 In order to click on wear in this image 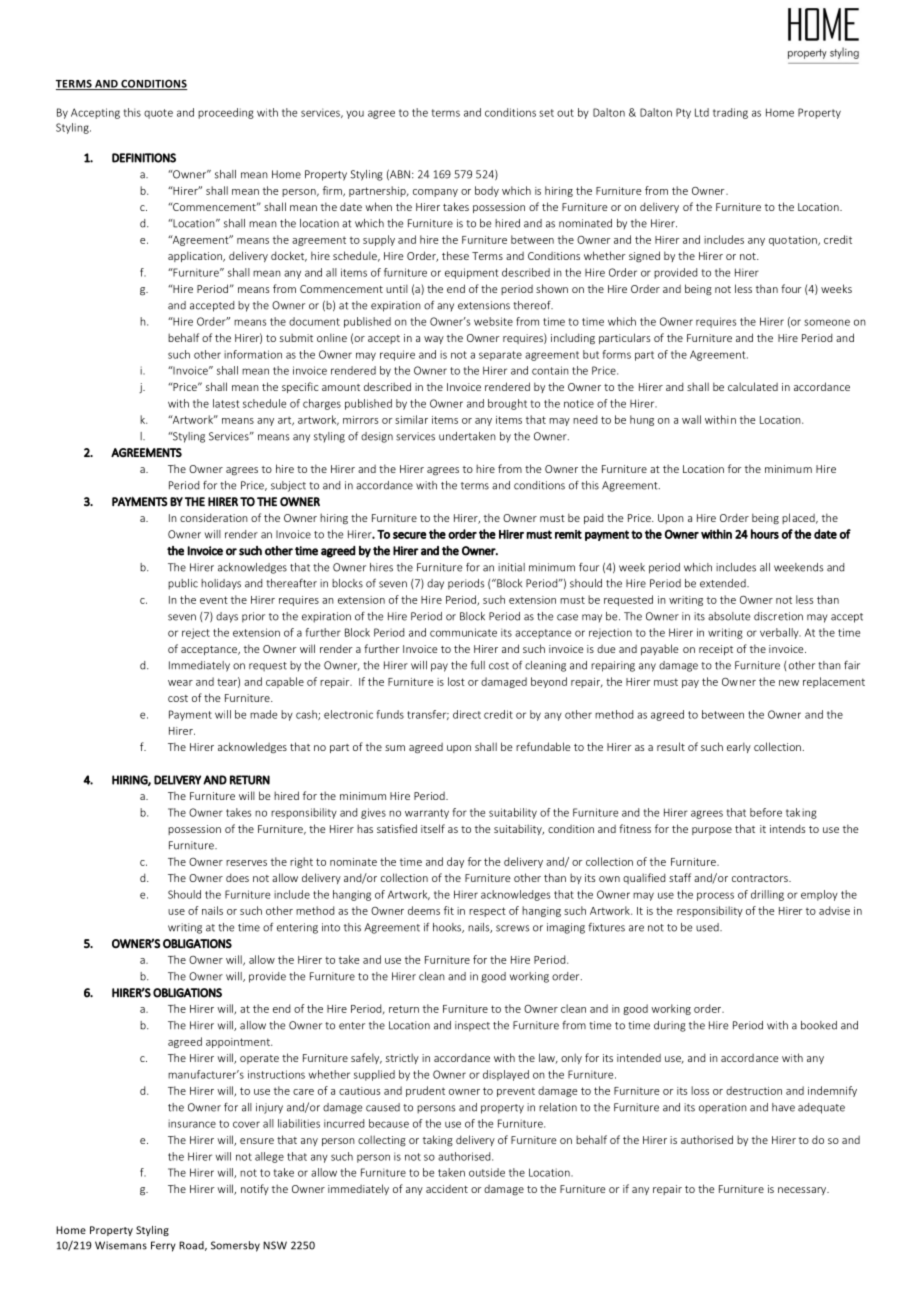, I will do `click(180, 683)`.
